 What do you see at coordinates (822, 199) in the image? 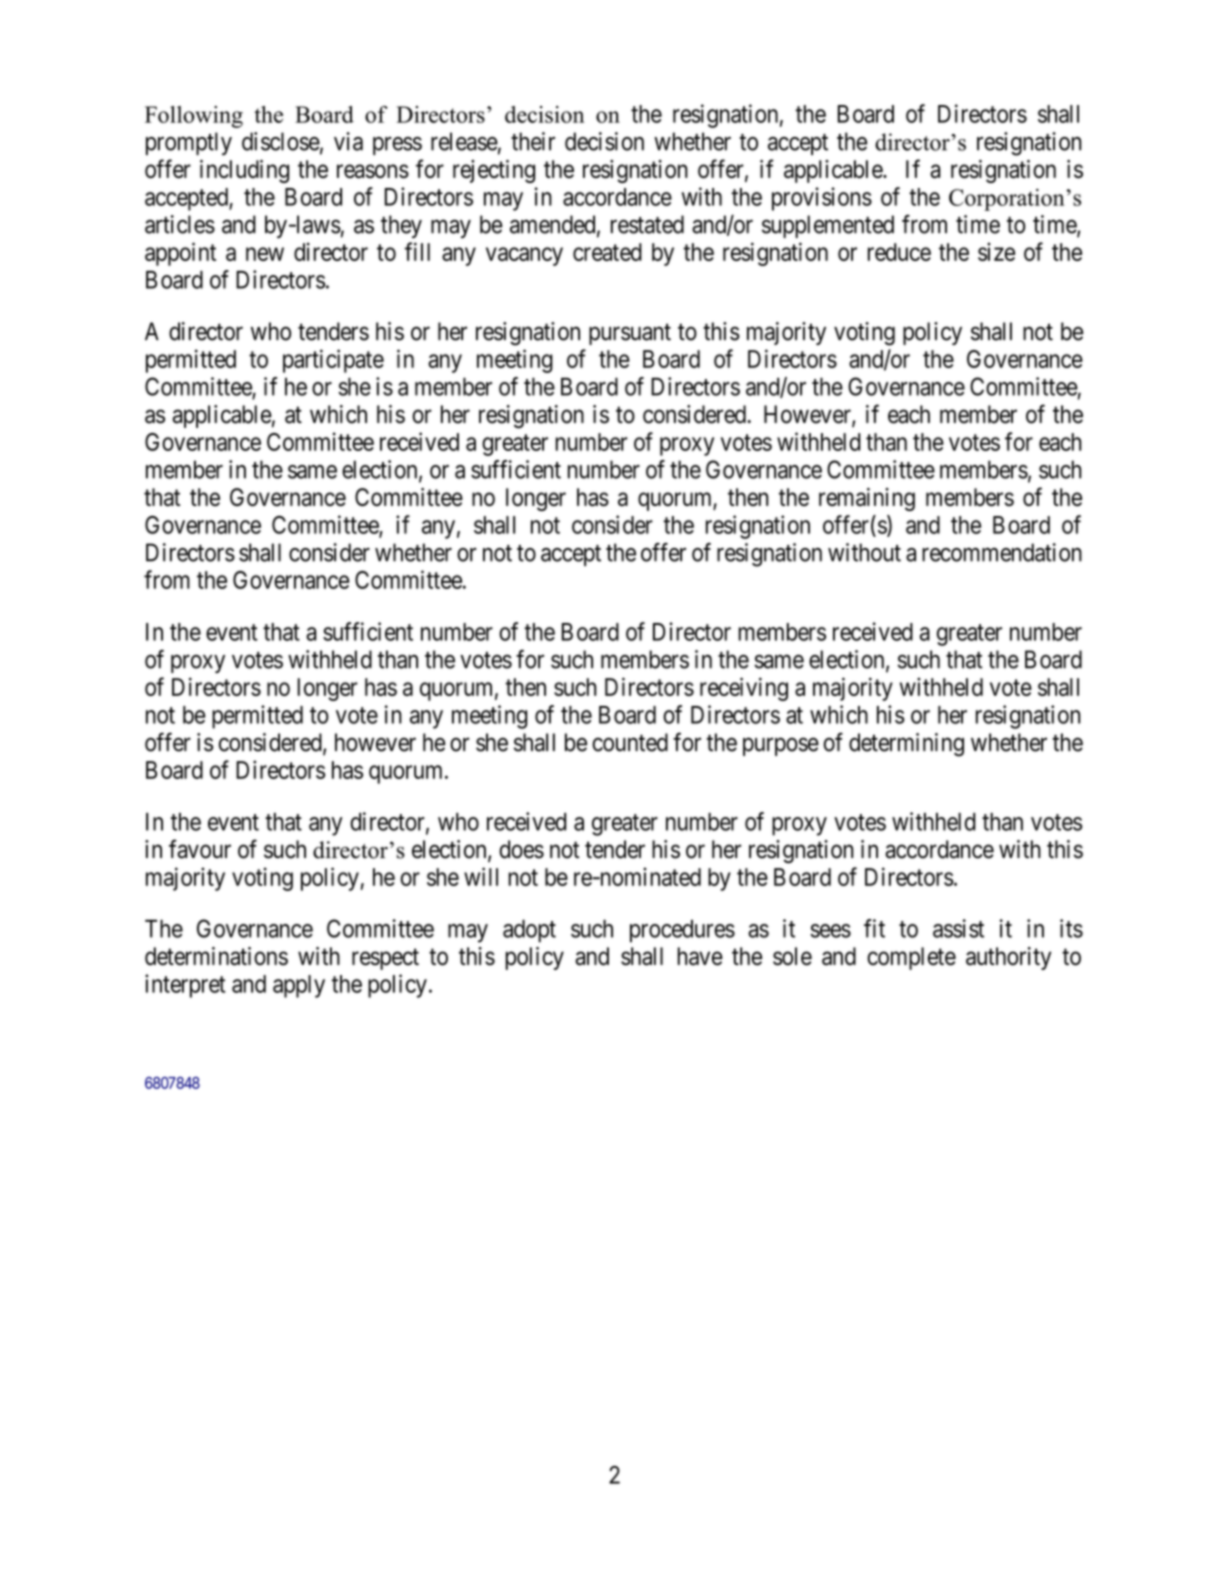
I see `provisions` at bounding box center [822, 199].
